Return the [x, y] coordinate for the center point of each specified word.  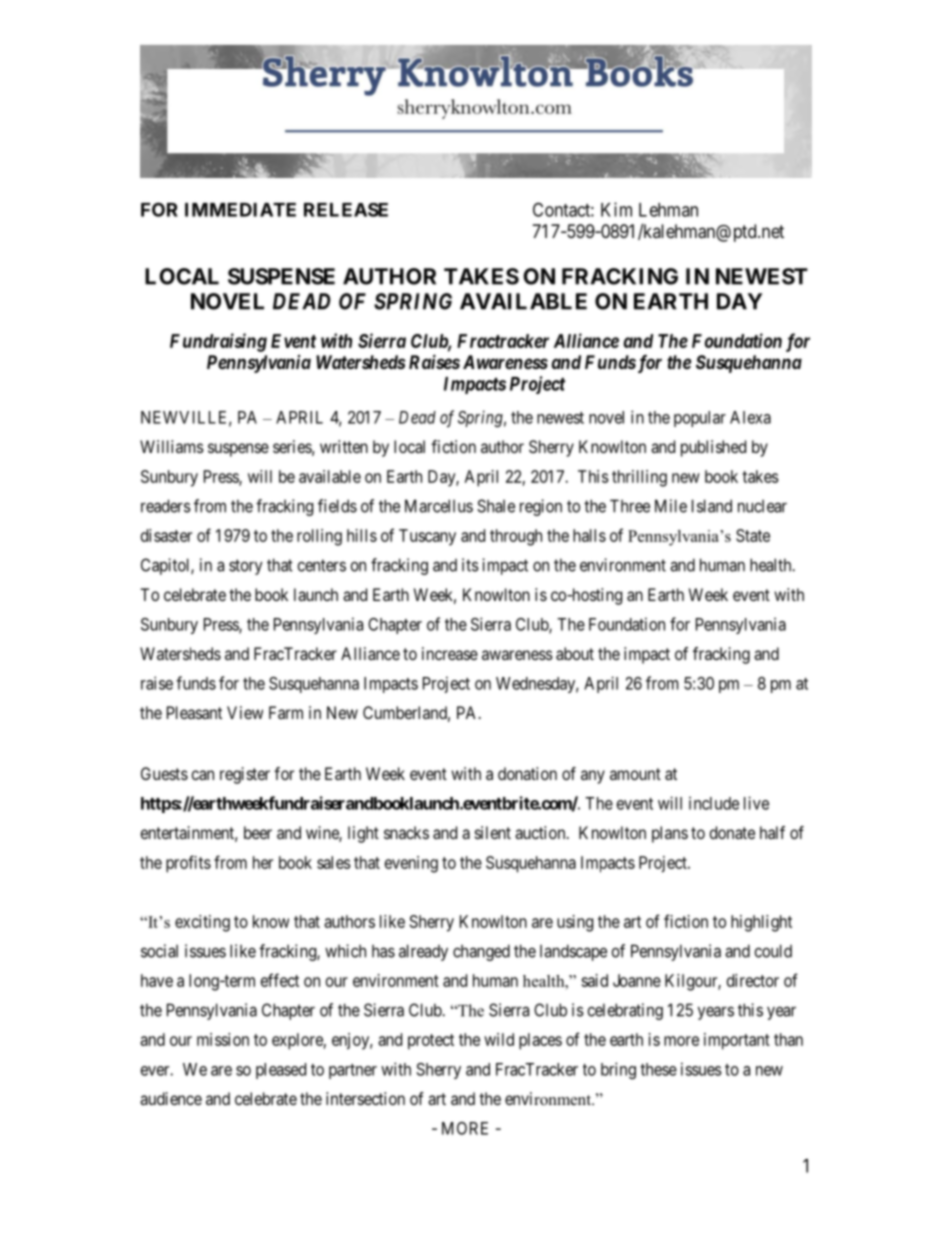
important [737, 1041]
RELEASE [346, 210]
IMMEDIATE [240, 210]
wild [499, 1039]
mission [223, 1039]
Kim [616, 209]
